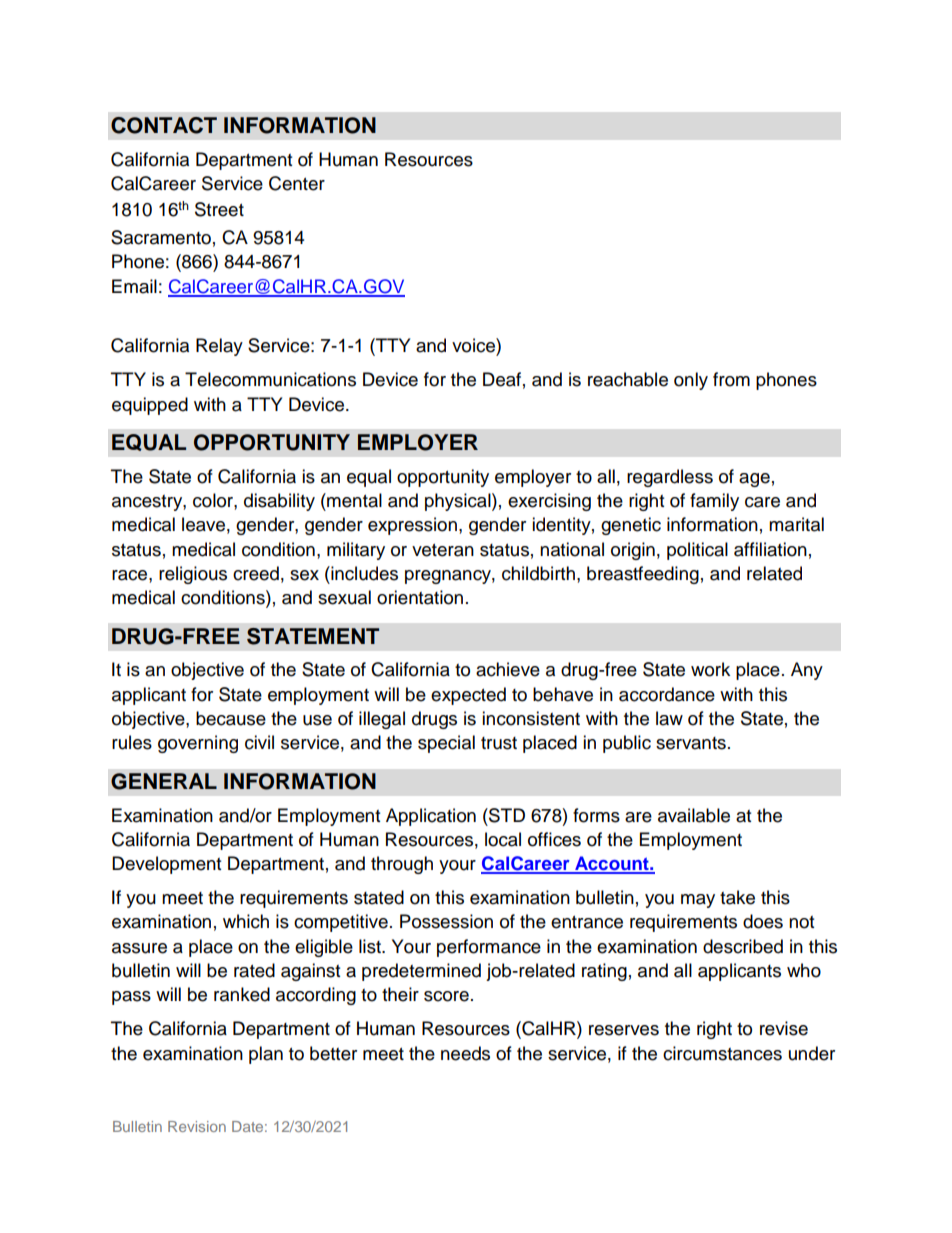 The image size is (952, 1233). Describe the element at coordinates (737, 897) in the document. I see `take` at that location.
